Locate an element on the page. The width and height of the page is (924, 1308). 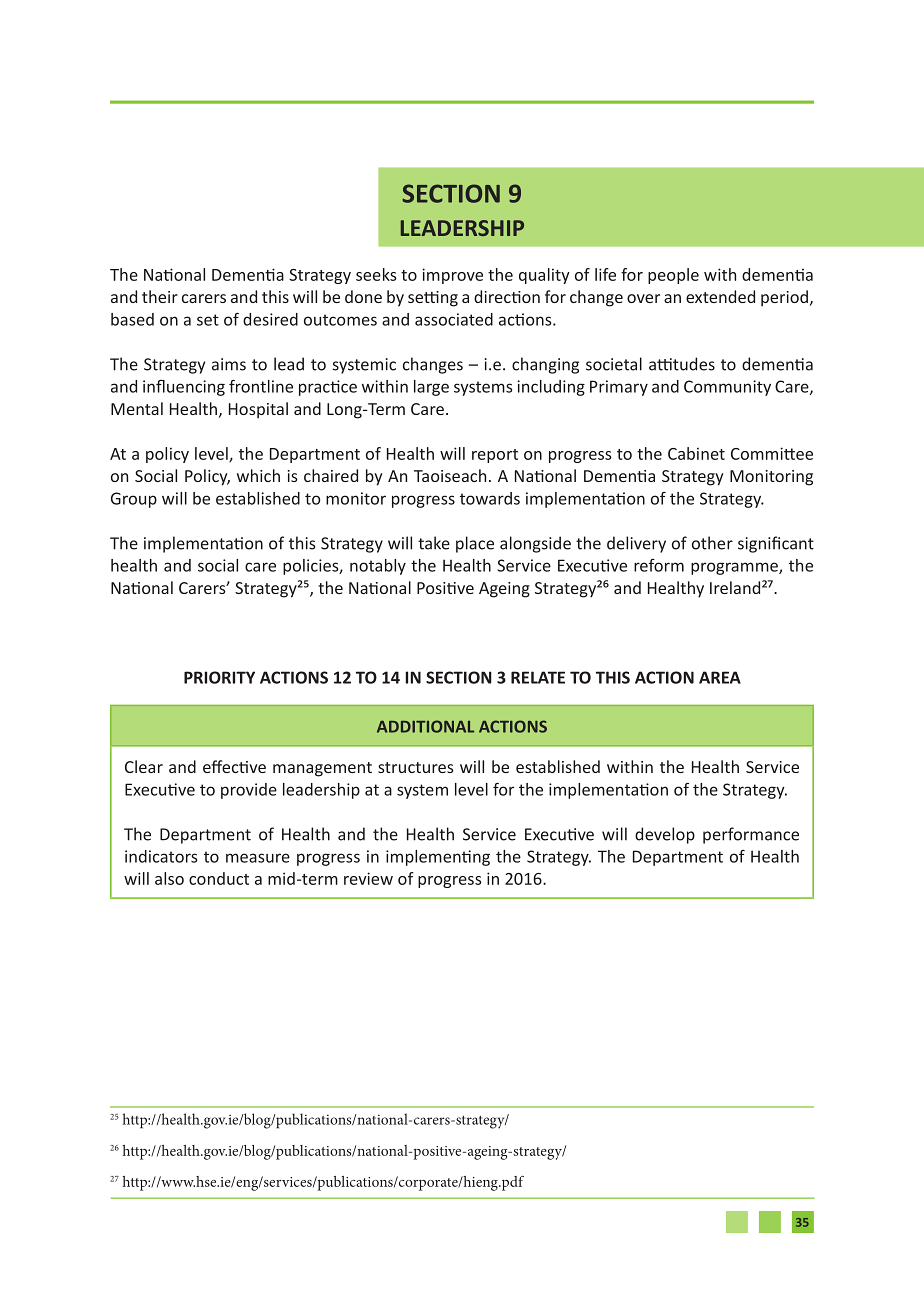
implementing is located at coordinates (438, 858).
